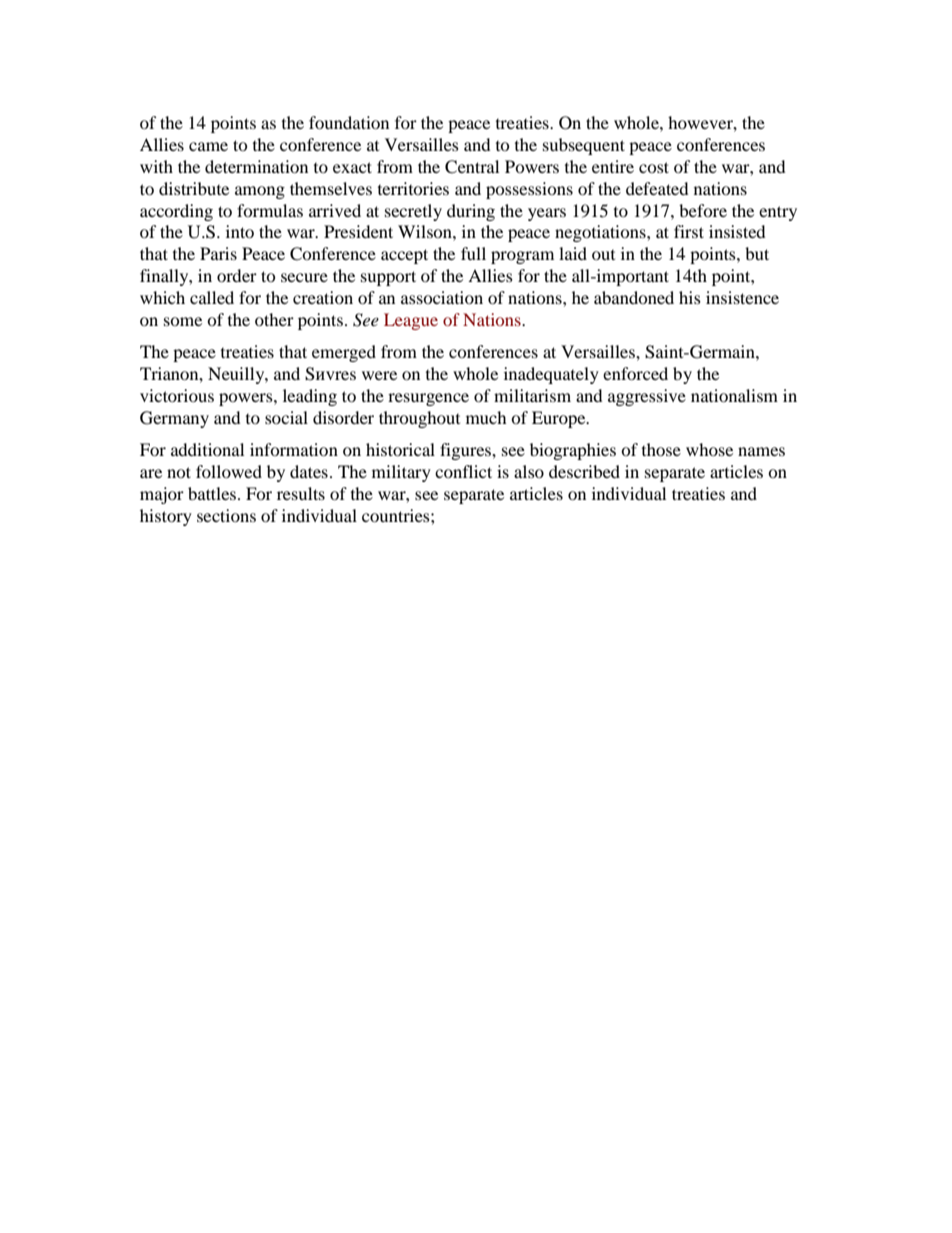 The image size is (952, 1233). Describe the element at coordinates (654, 167) in the document. I see `cost` at that location.
